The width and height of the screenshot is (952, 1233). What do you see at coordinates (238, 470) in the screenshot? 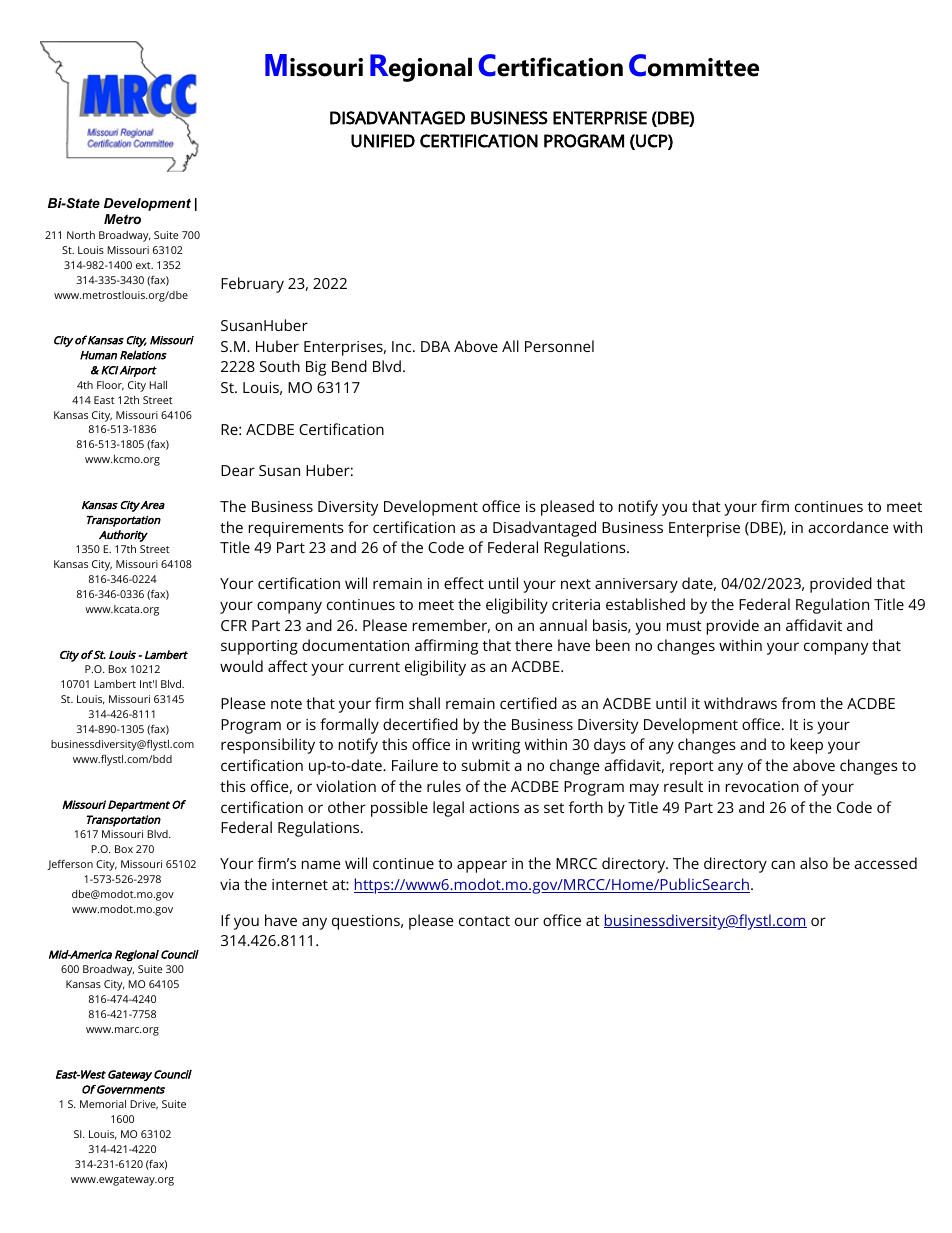
I see `Dear` at bounding box center [238, 470].
